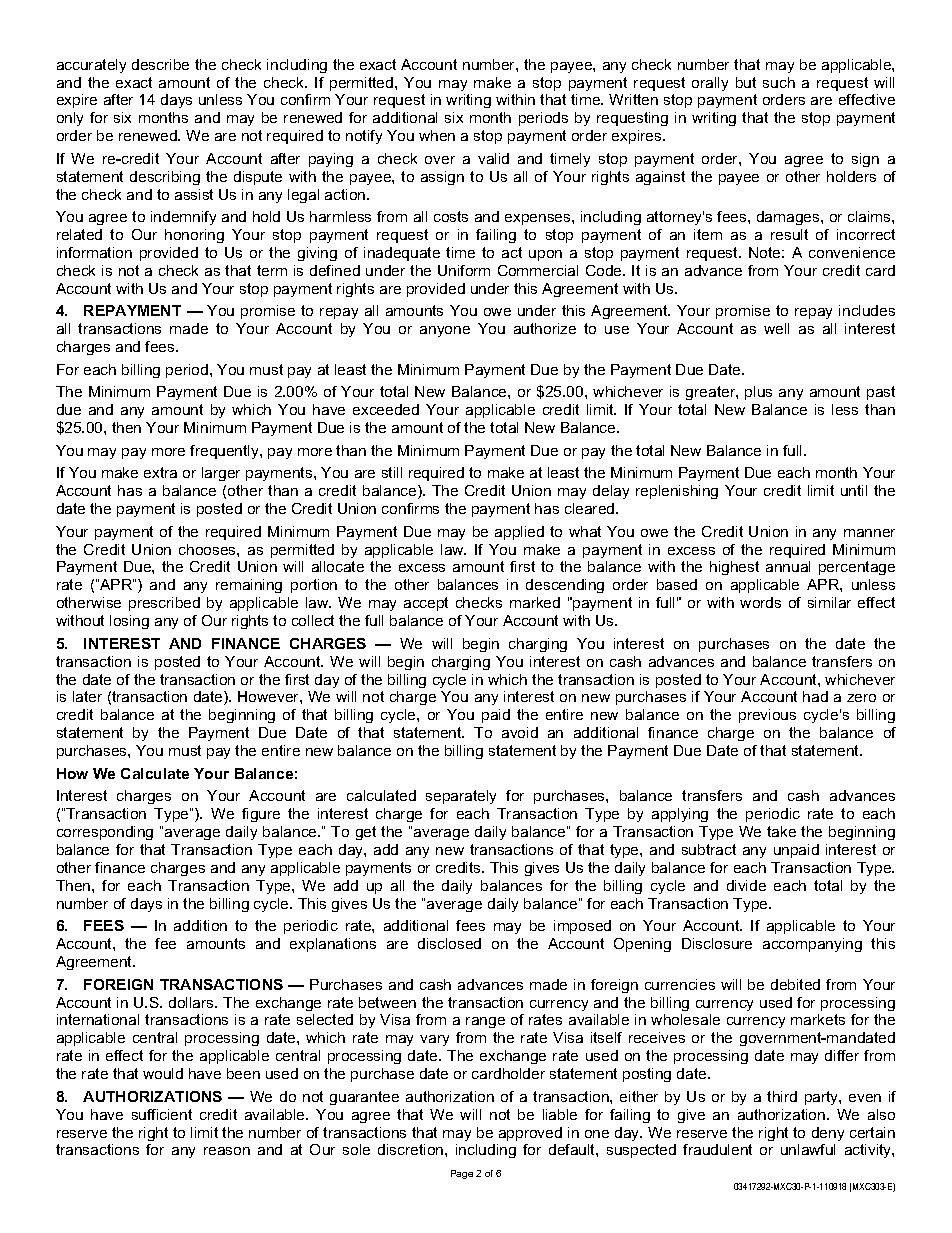 The width and height of the image is (952, 1233). I want to click on divide, so click(746, 885).
